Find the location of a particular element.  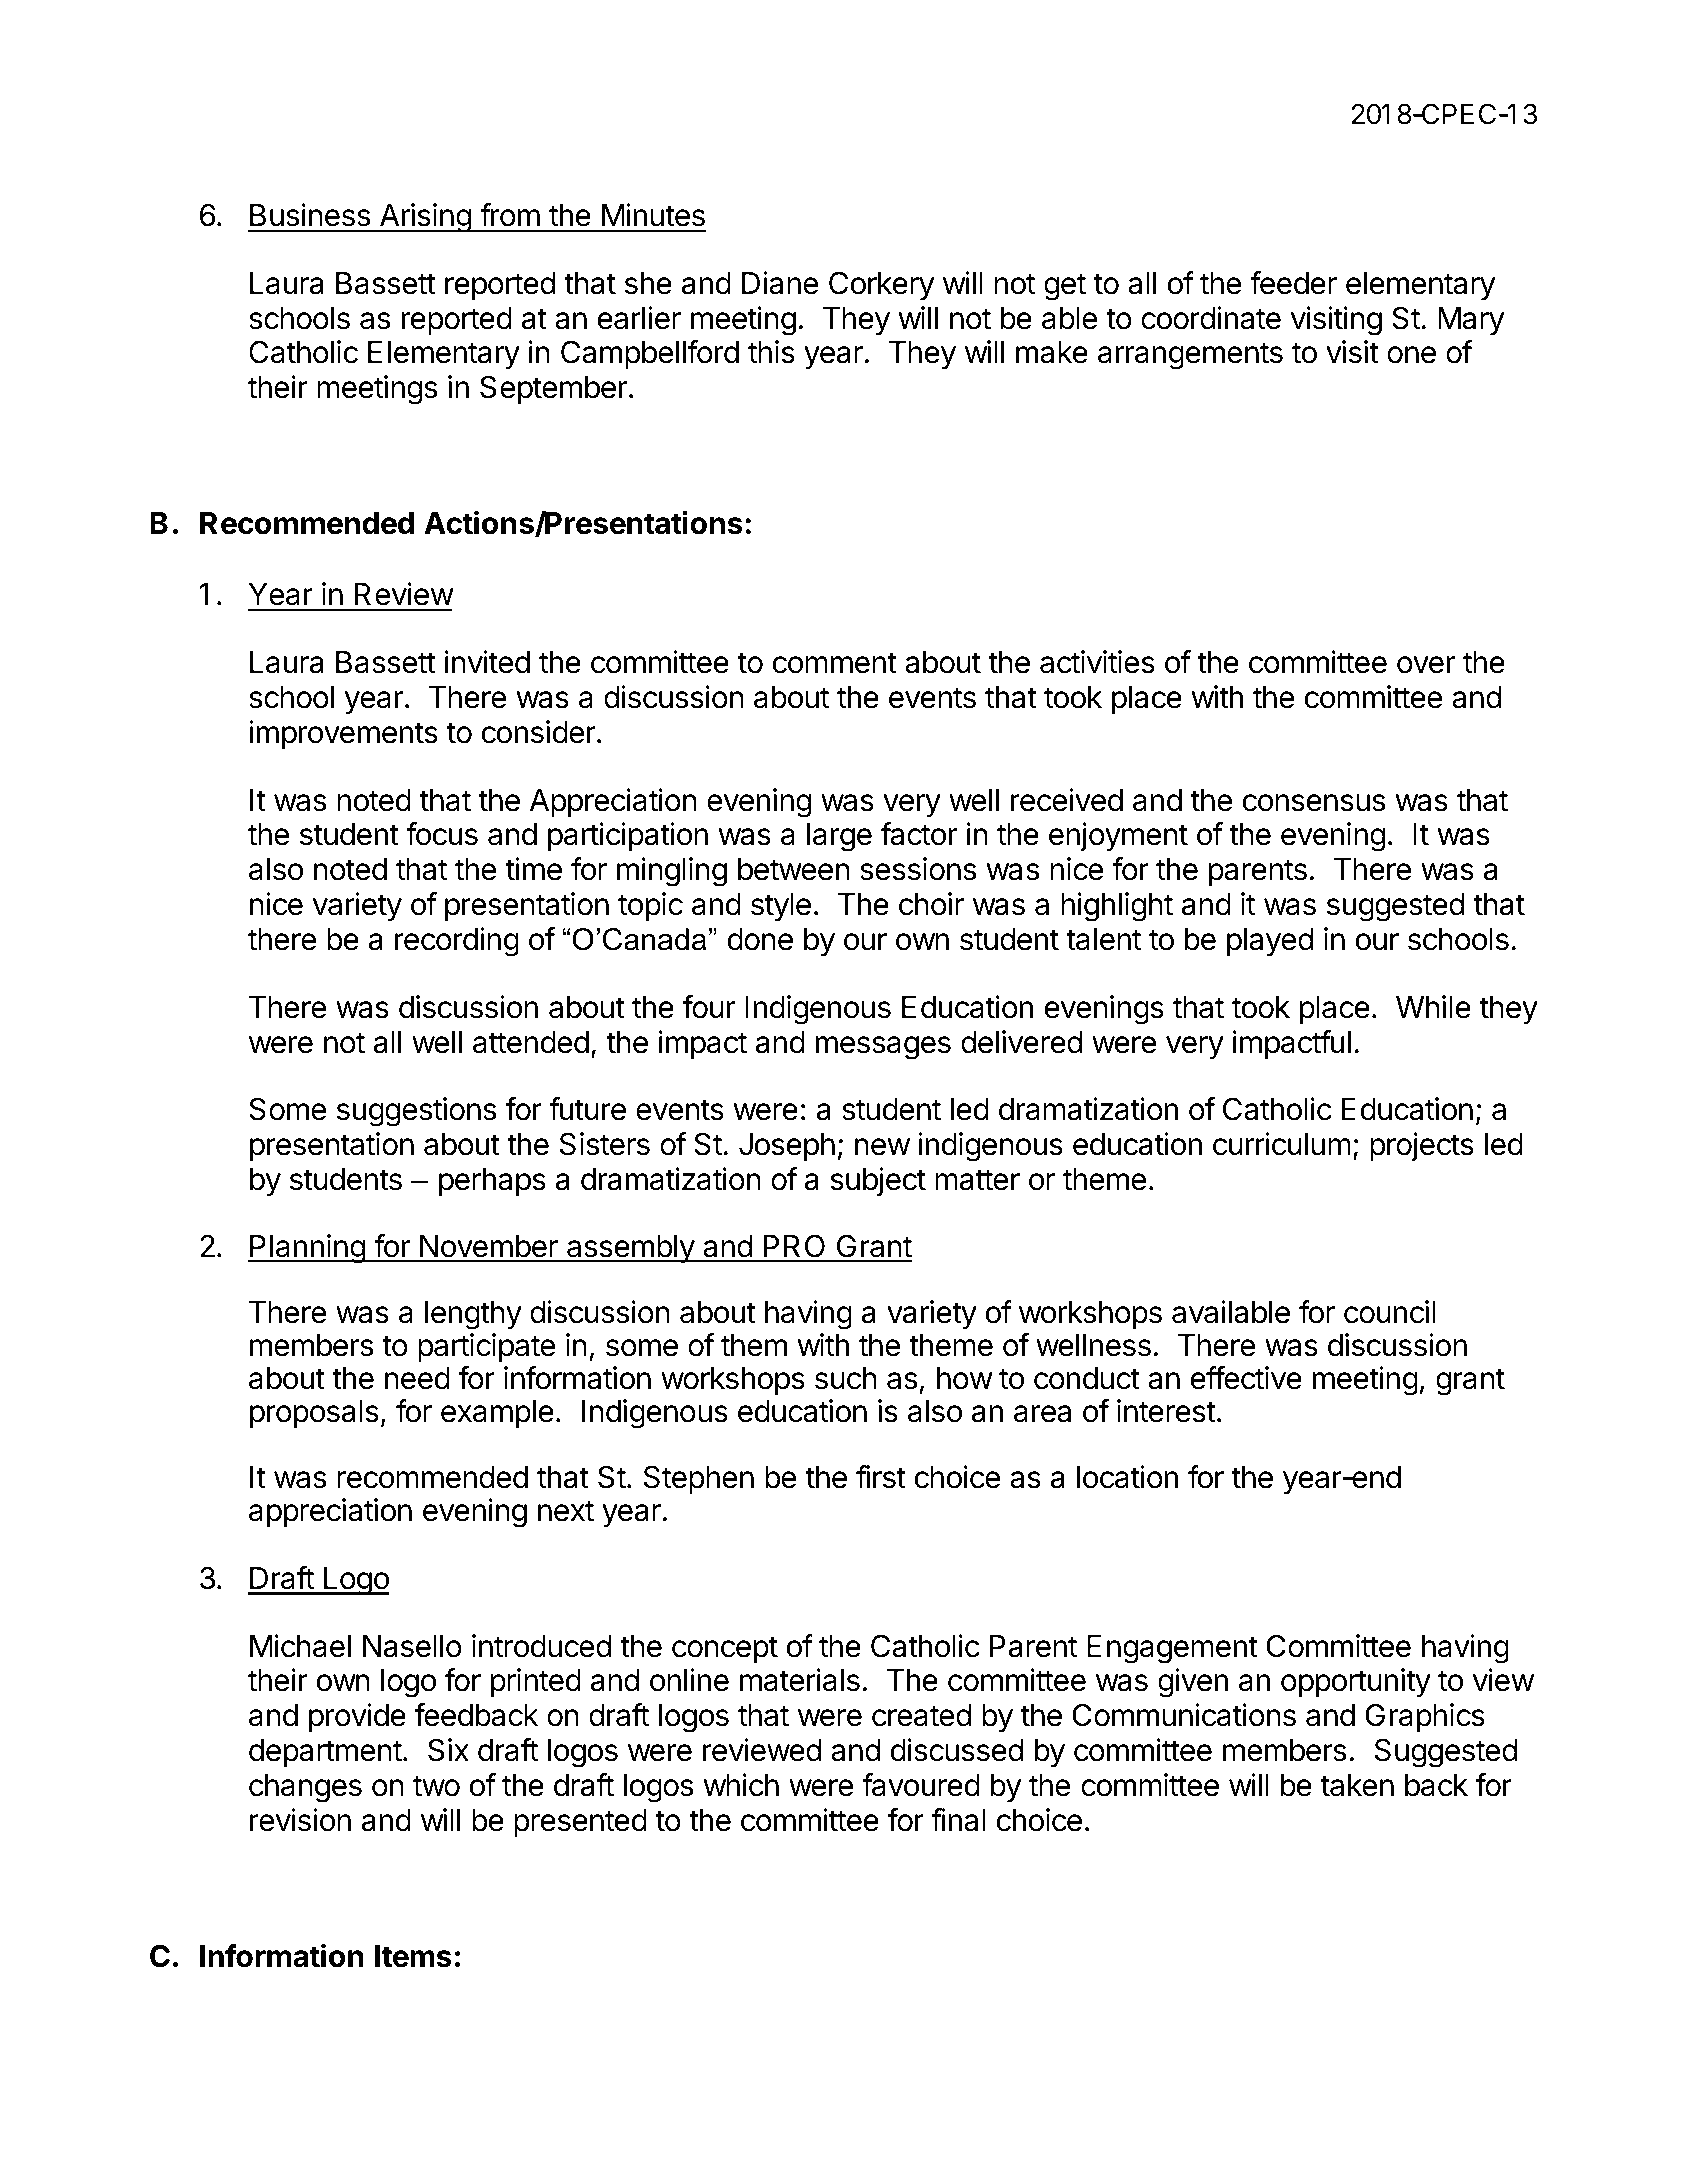

invited is located at coordinates (487, 662).
